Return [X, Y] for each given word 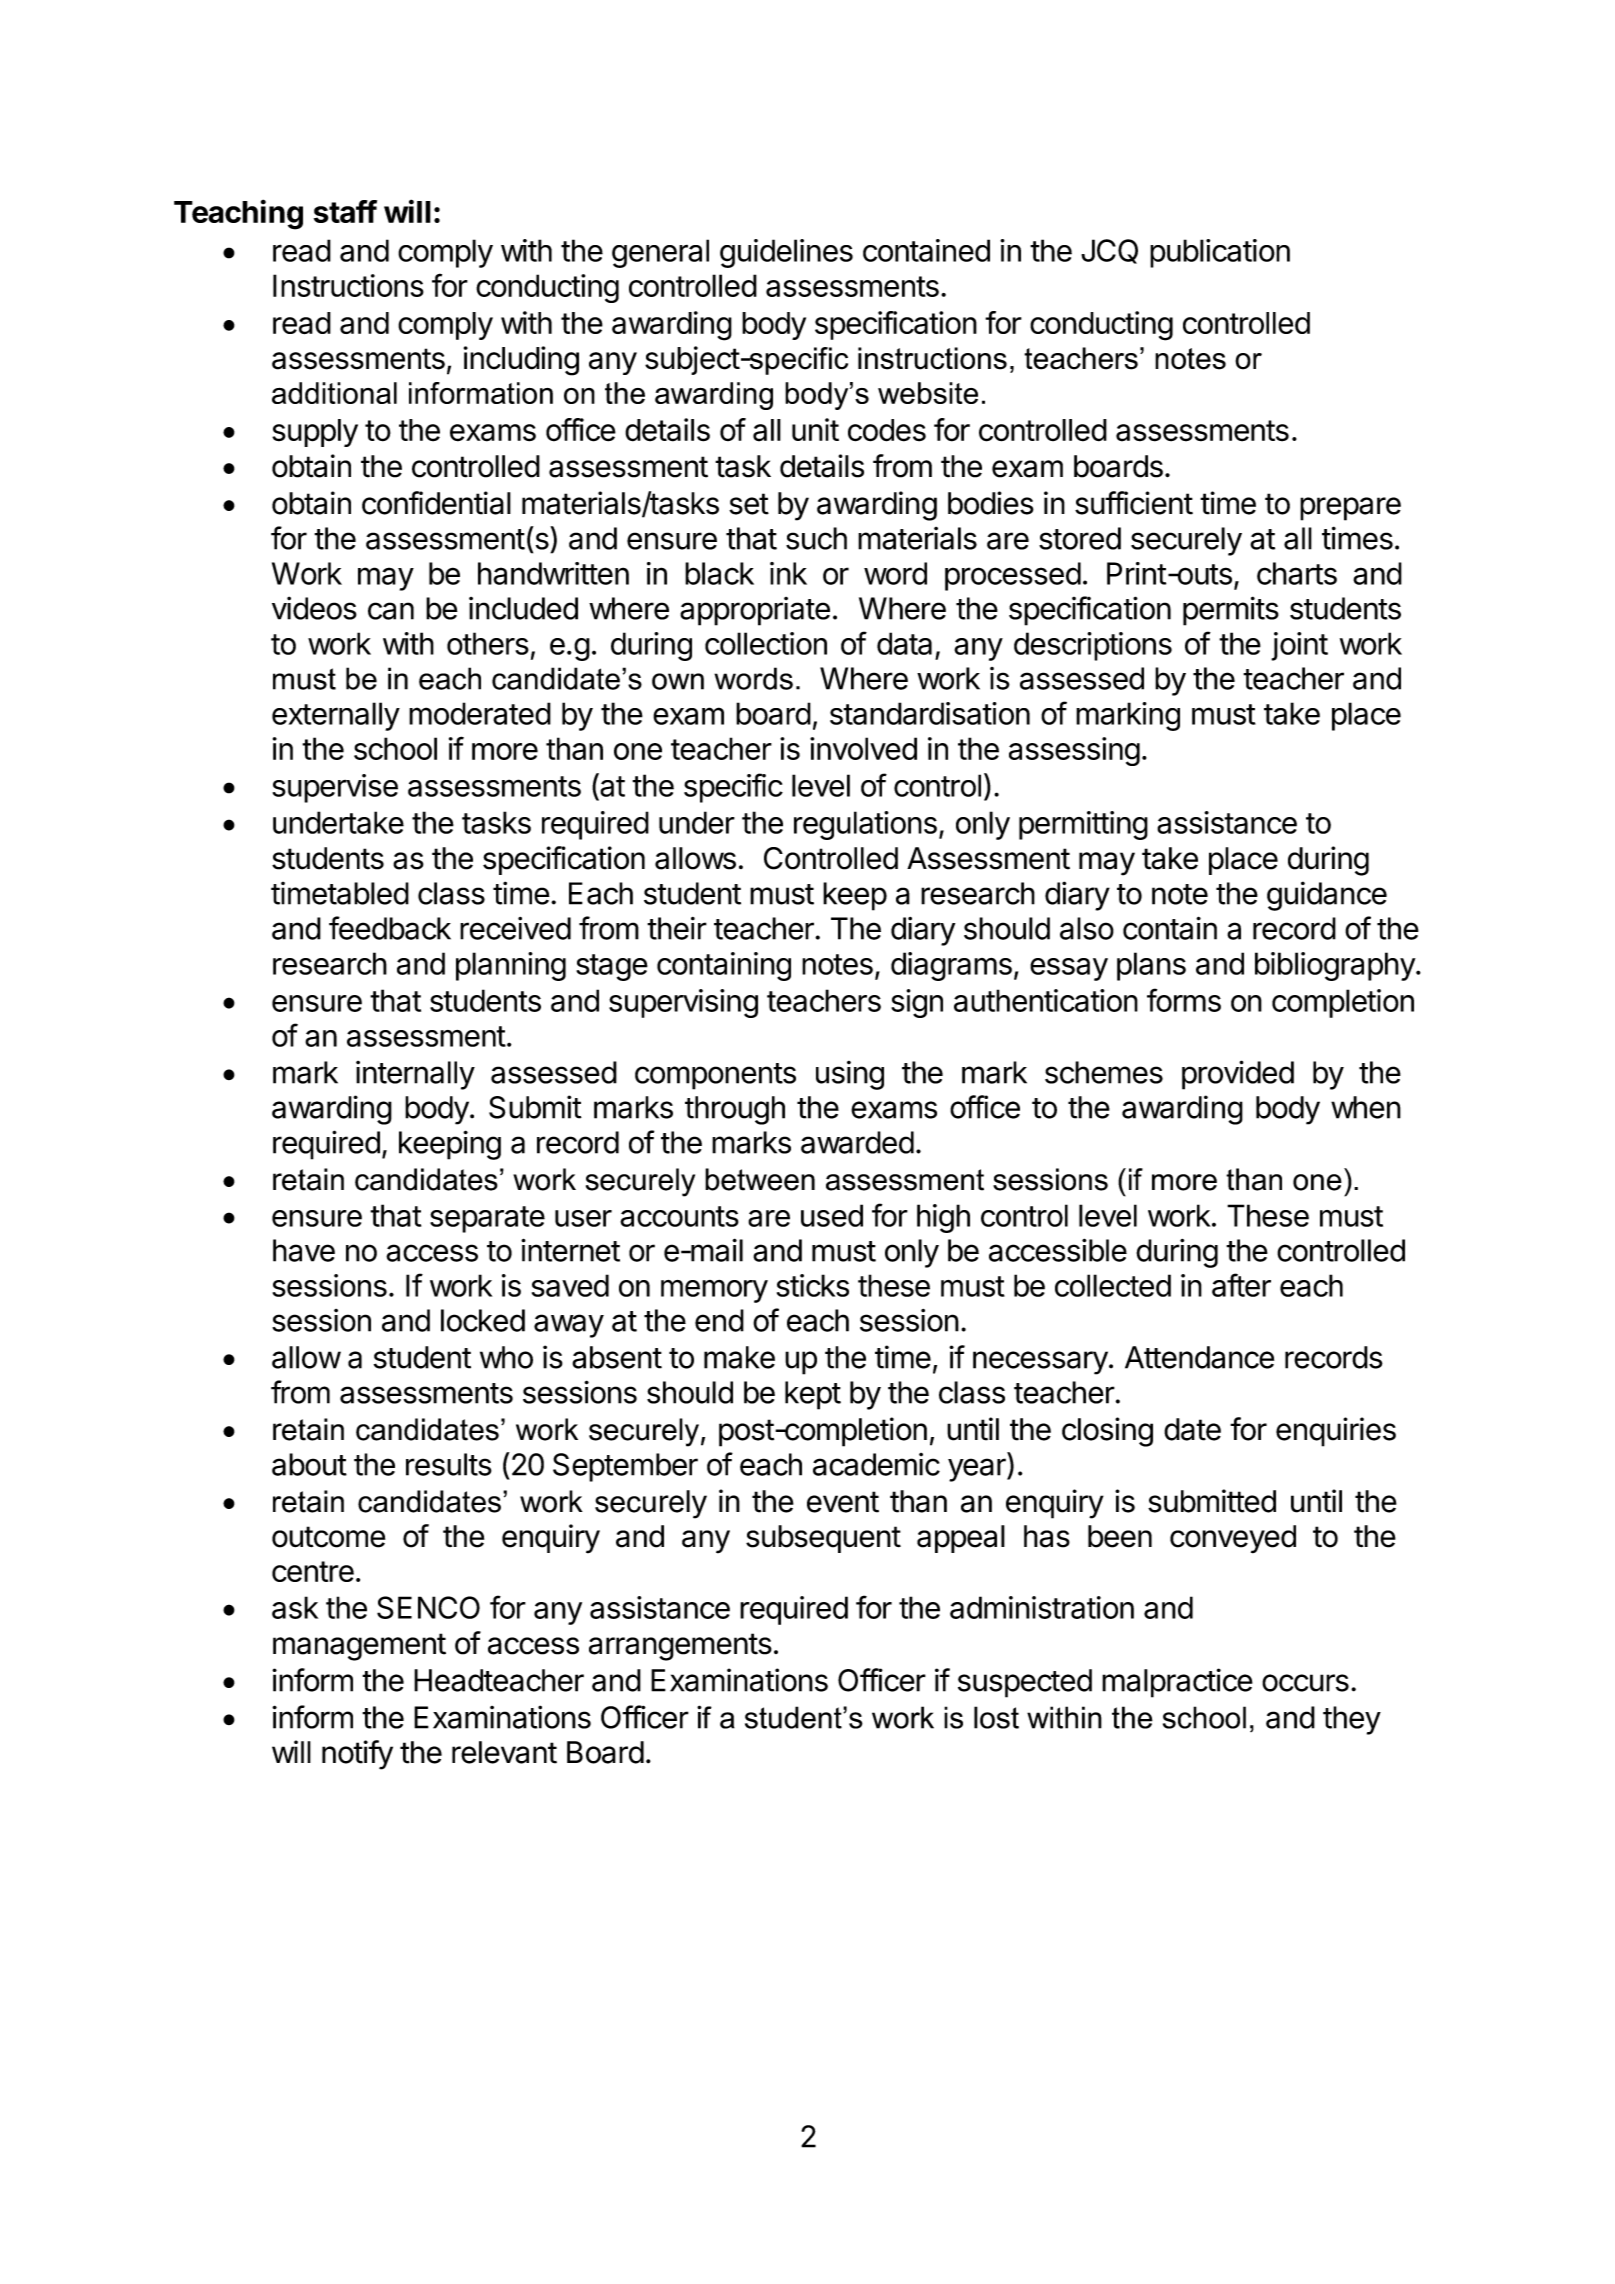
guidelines [786, 253]
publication [1220, 253]
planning [511, 966]
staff [345, 211]
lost [996, 1717]
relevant [504, 1752]
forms [1184, 1000]
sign [917, 1003]
